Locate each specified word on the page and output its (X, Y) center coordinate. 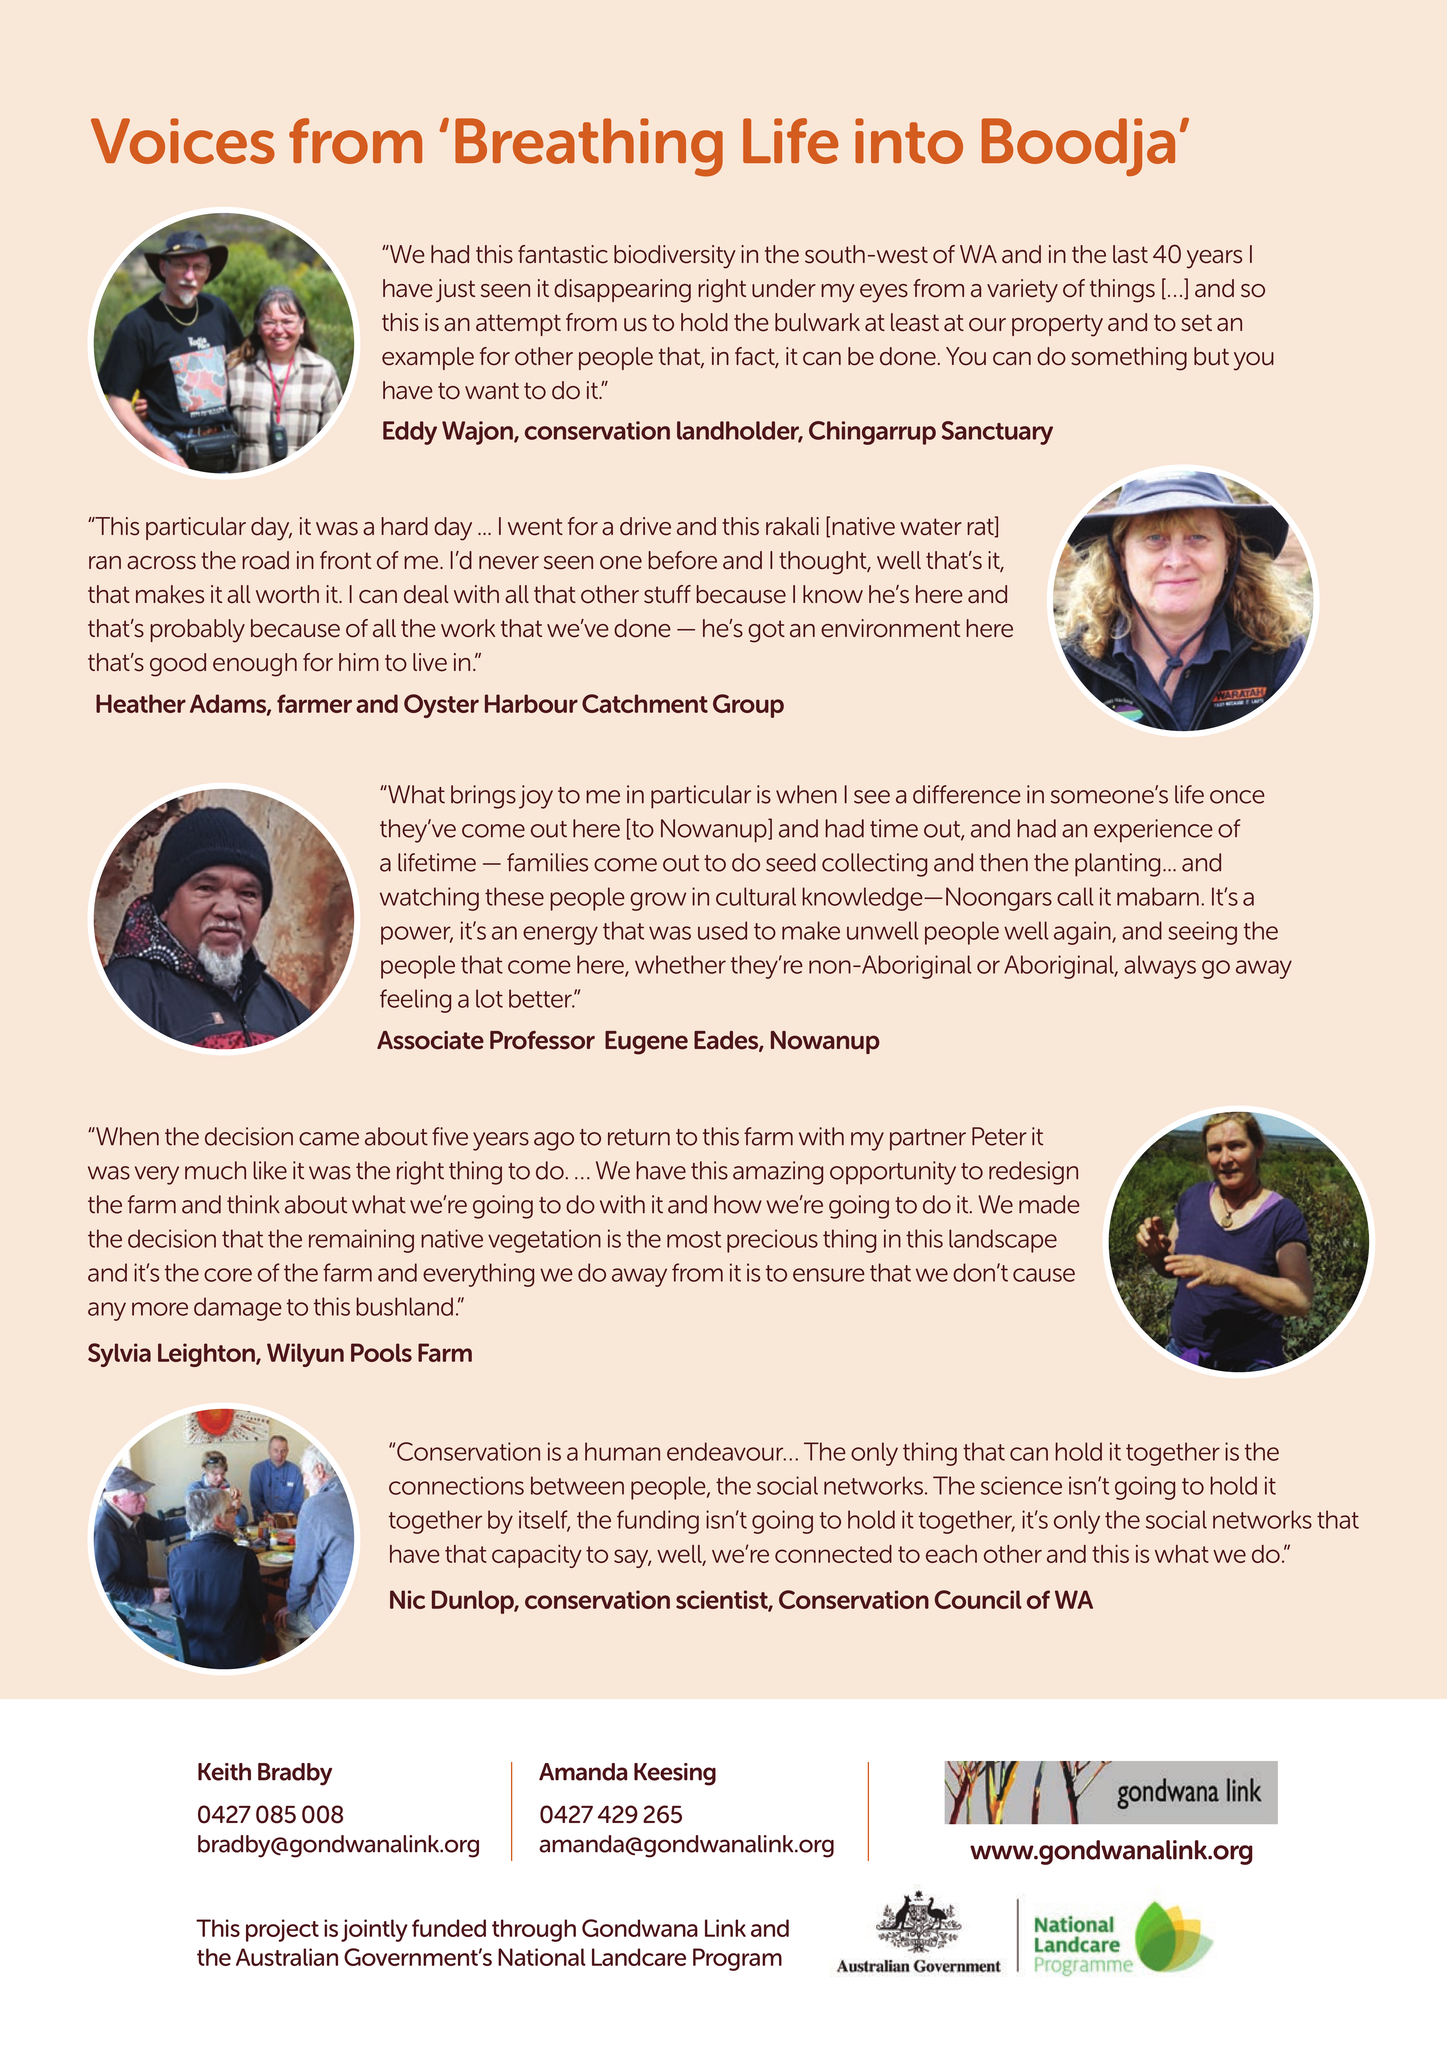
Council (978, 1599)
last (1130, 254)
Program (737, 1959)
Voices (183, 141)
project (282, 1930)
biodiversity (674, 257)
